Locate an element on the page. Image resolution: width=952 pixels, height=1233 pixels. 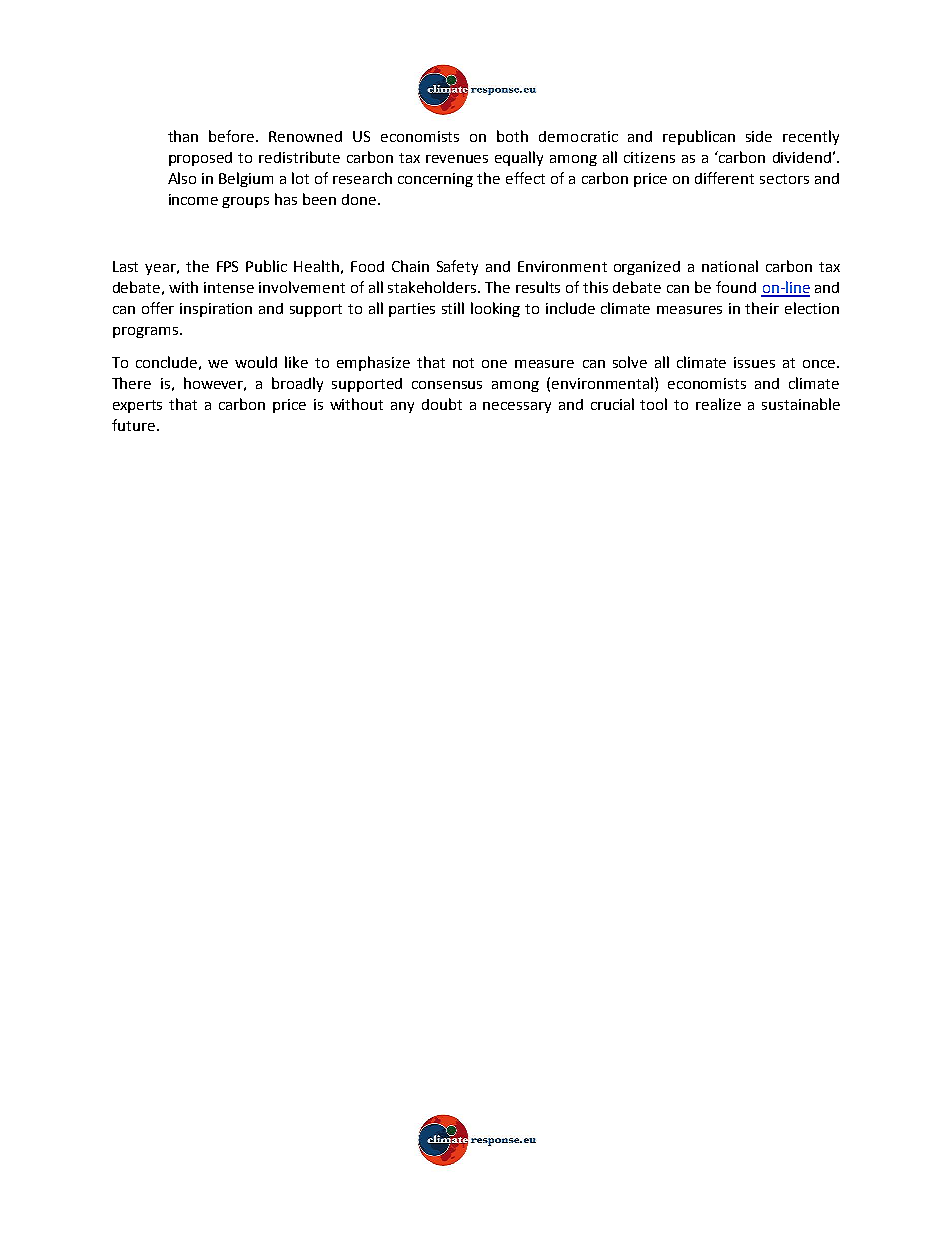
experts is located at coordinates (137, 406).
